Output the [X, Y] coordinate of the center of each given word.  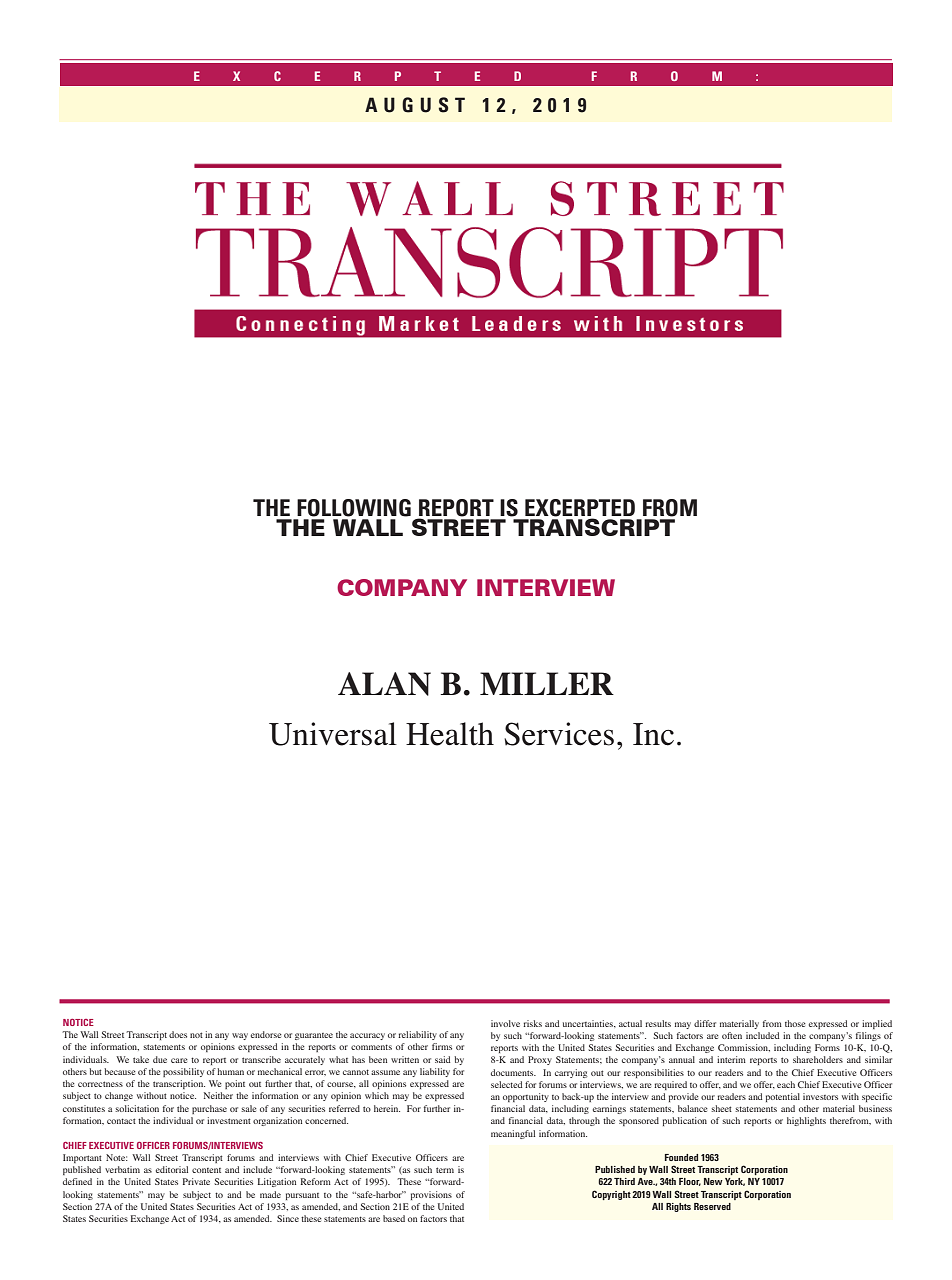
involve [505, 1023]
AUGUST [415, 105]
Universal [333, 734]
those [795, 1023]
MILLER [547, 683]
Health [450, 734]
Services [559, 734]
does [178, 1034]
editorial [172, 1169]
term [445, 1170]
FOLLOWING [354, 508]
